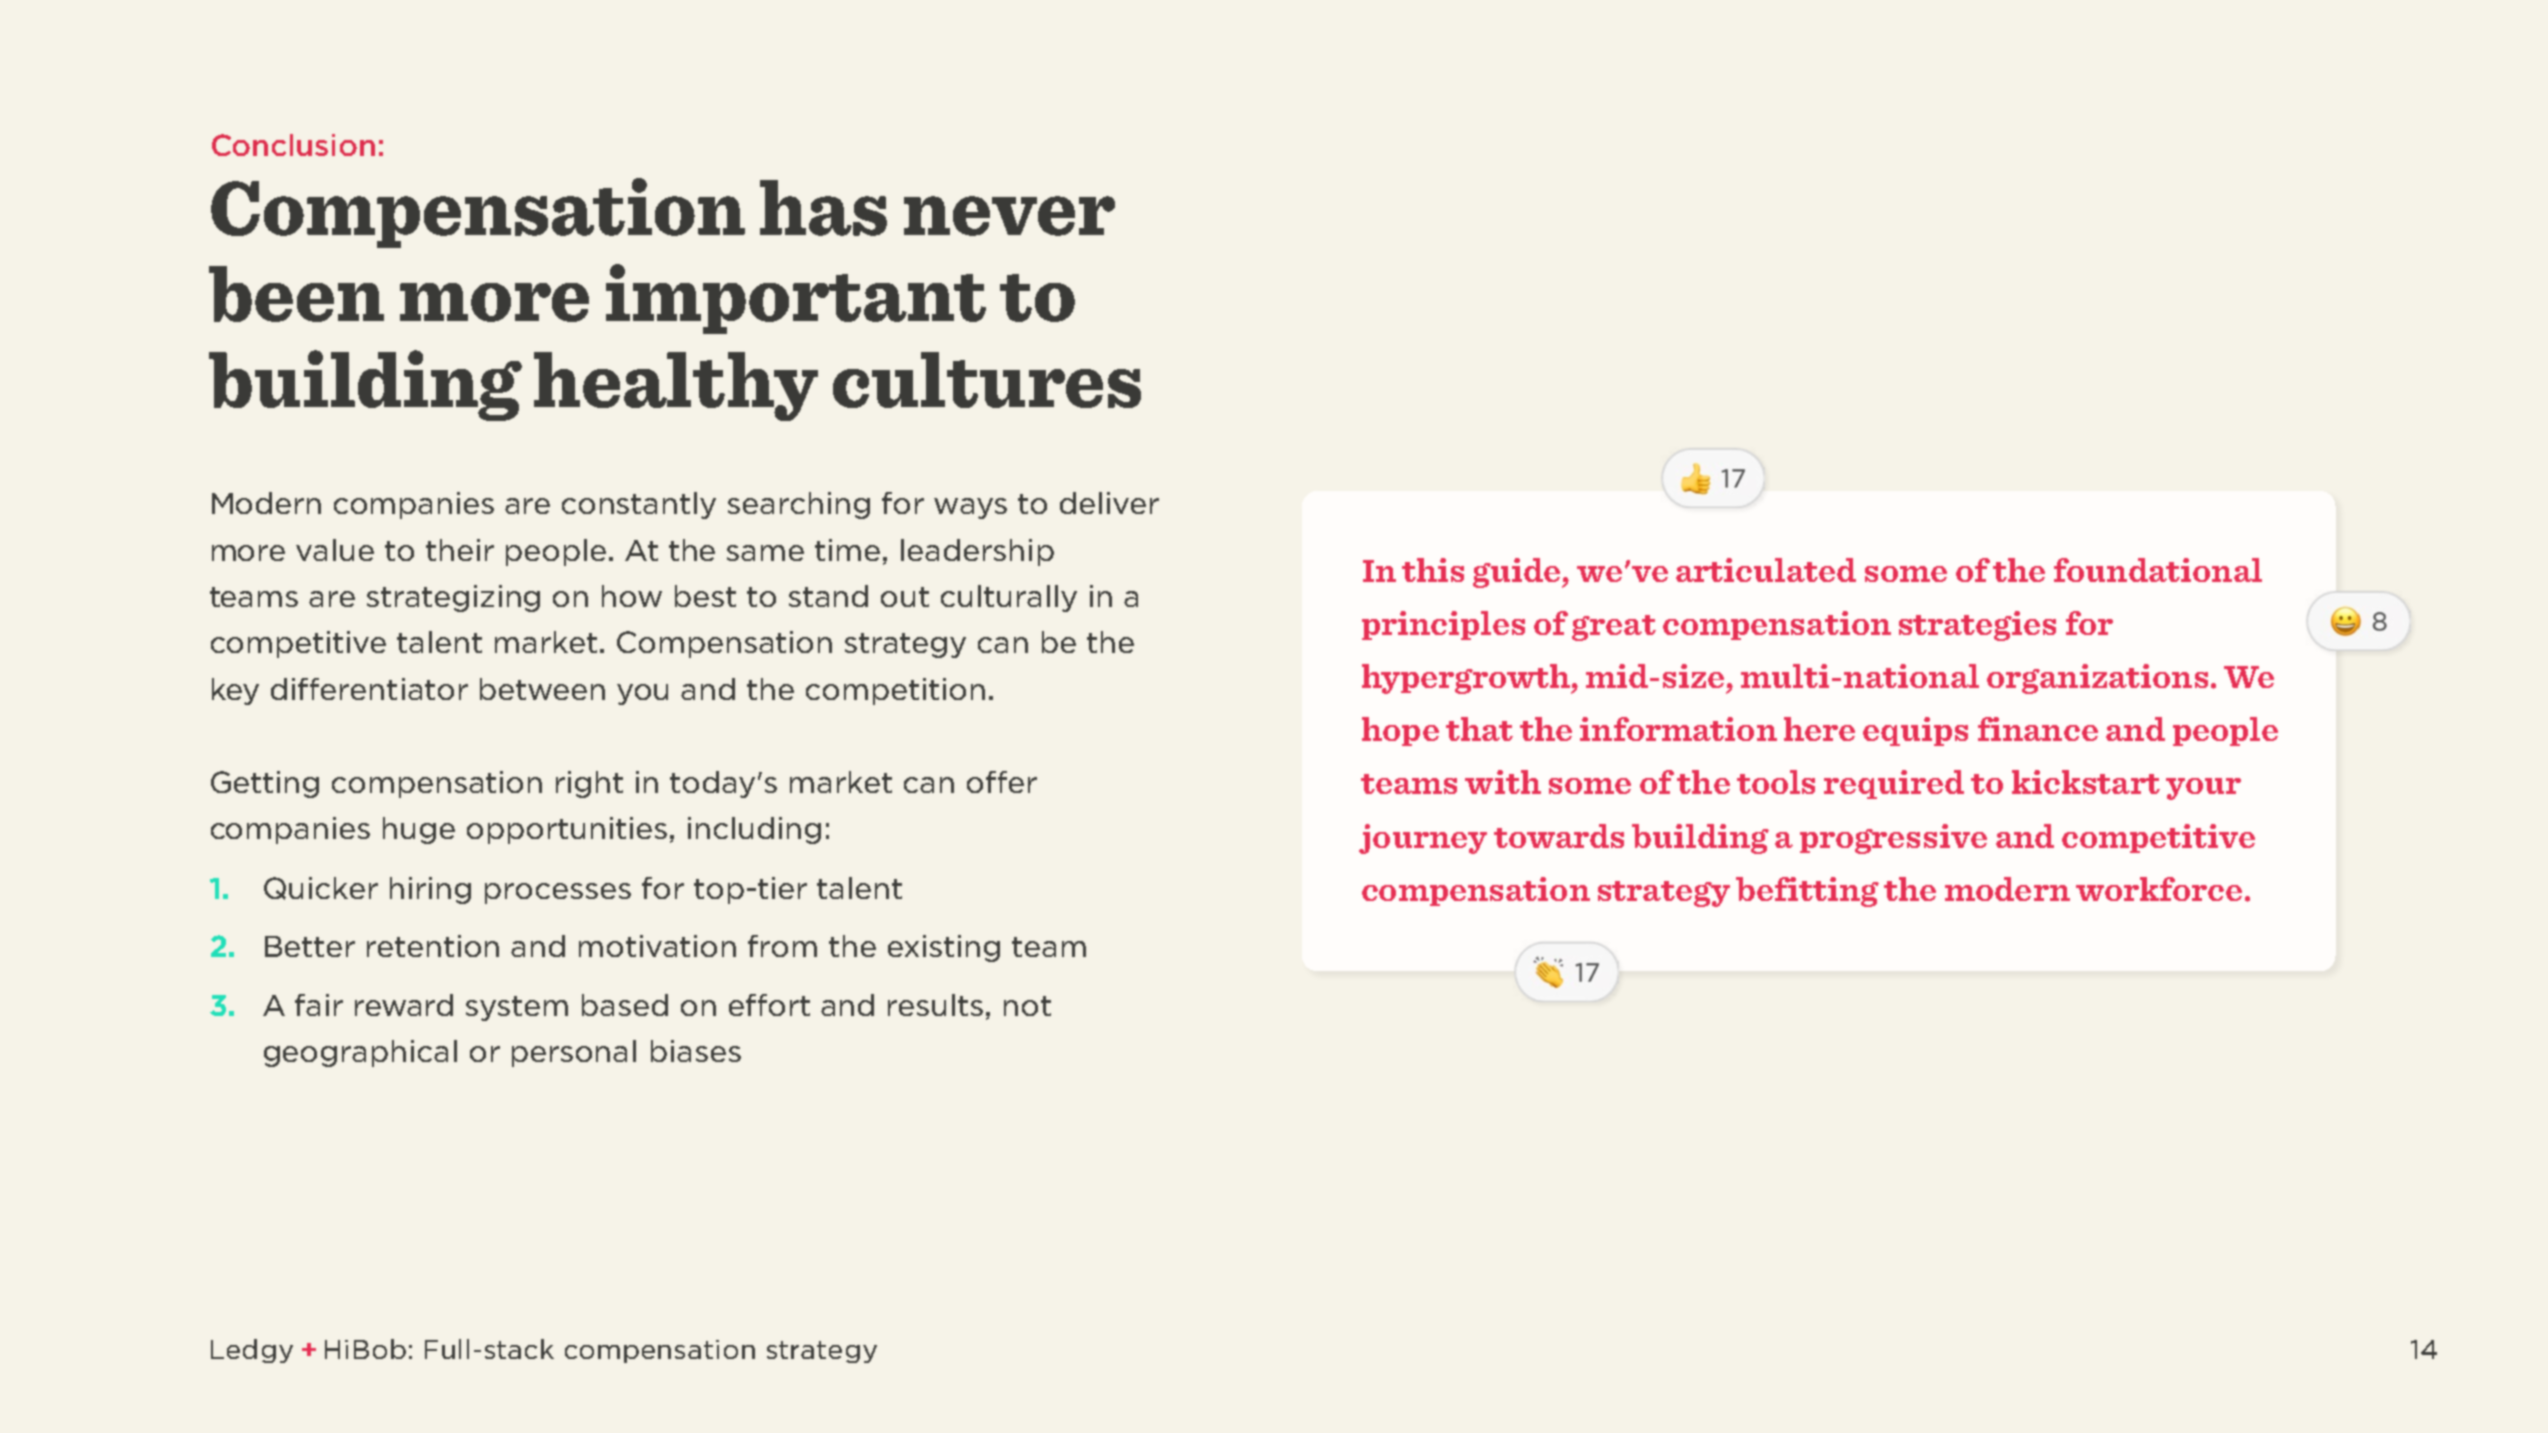  I want to click on constantly, so click(639, 505).
